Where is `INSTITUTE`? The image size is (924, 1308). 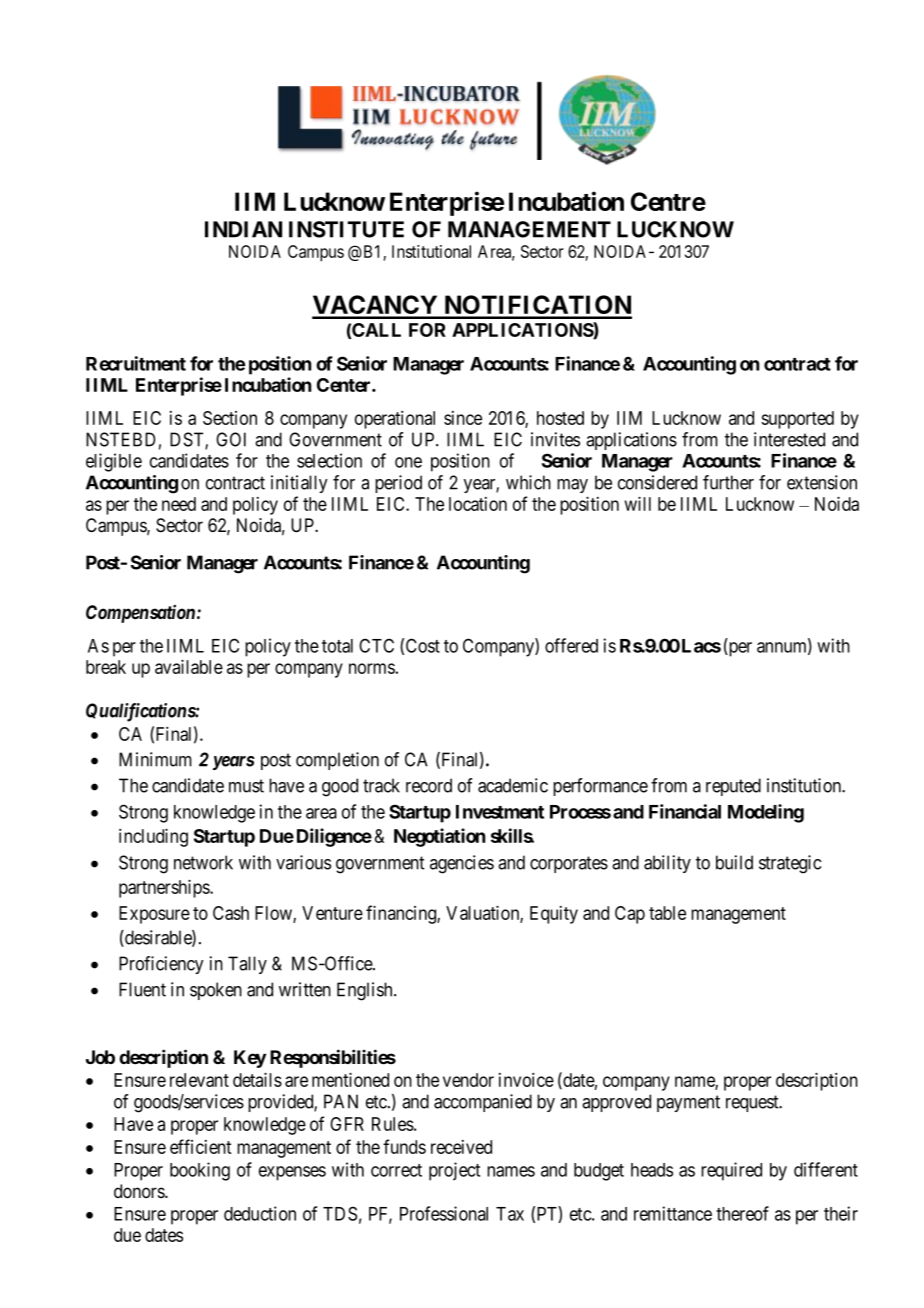 INSTITUTE is located at coordinates (346, 229).
